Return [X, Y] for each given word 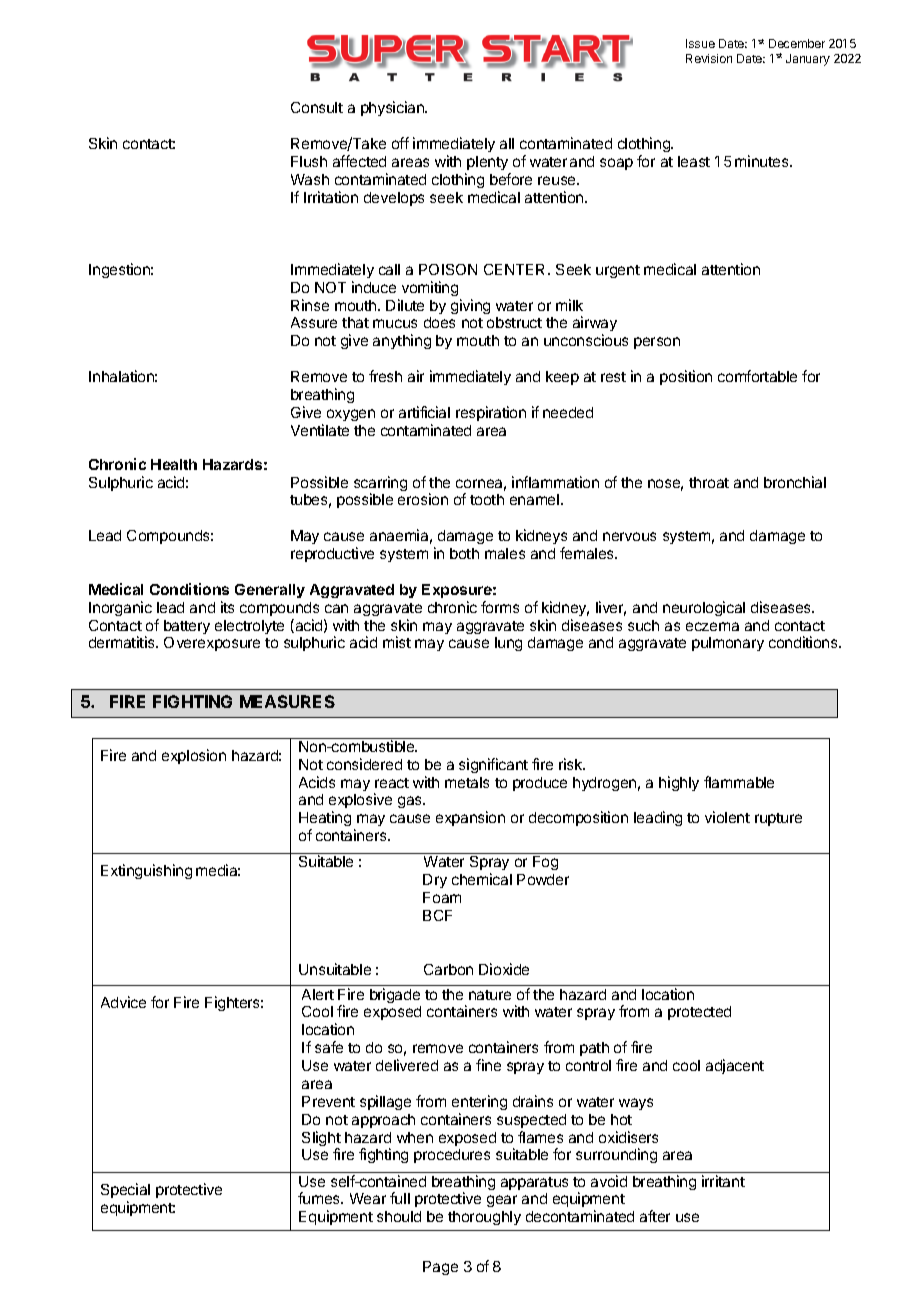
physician [393, 108]
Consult [317, 107]
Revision [709, 58]
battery [187, 627]
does [439, 322]
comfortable [757, 376]
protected [699, 1013]
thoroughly [484, 1218]
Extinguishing [146, 871]
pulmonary [728, 644]
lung [508, 644]
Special [125, 1190]
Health [174, 464]
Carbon [448, 969]
